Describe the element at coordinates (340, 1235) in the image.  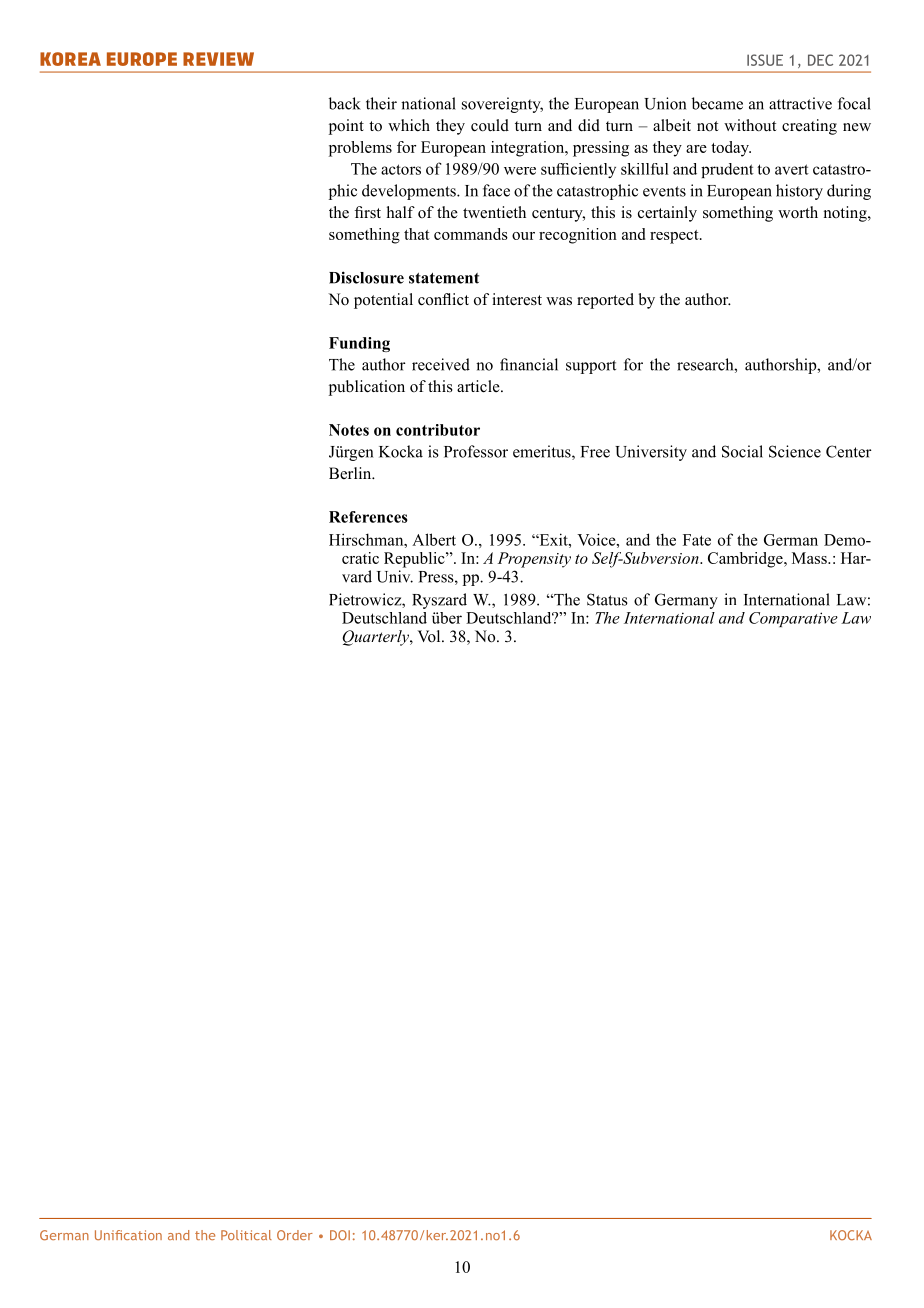
I see `DOI` at that location.
